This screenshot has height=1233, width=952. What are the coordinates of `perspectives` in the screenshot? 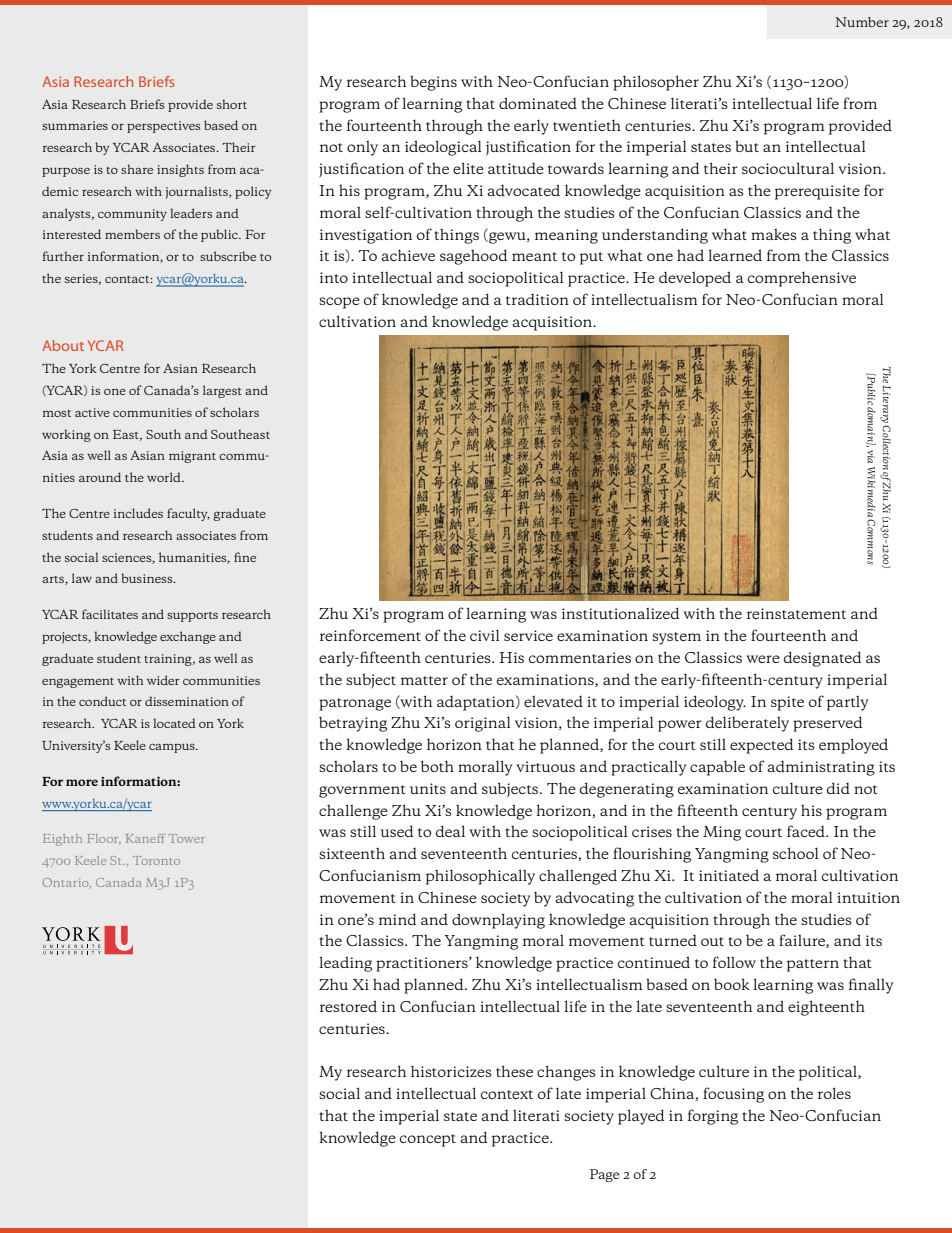 It's located at (163, 127).
